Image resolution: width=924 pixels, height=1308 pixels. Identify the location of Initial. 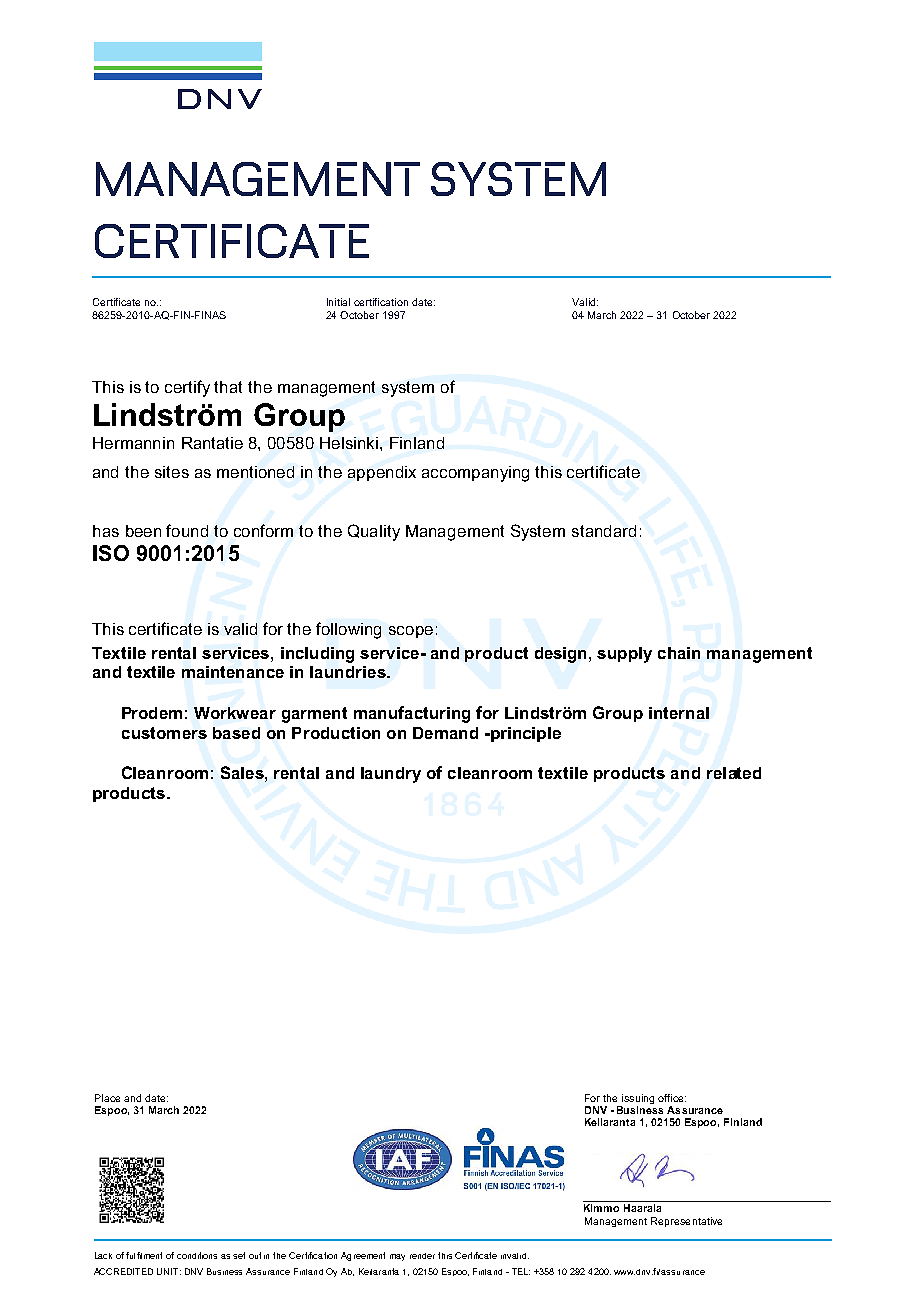
(338, 302).
